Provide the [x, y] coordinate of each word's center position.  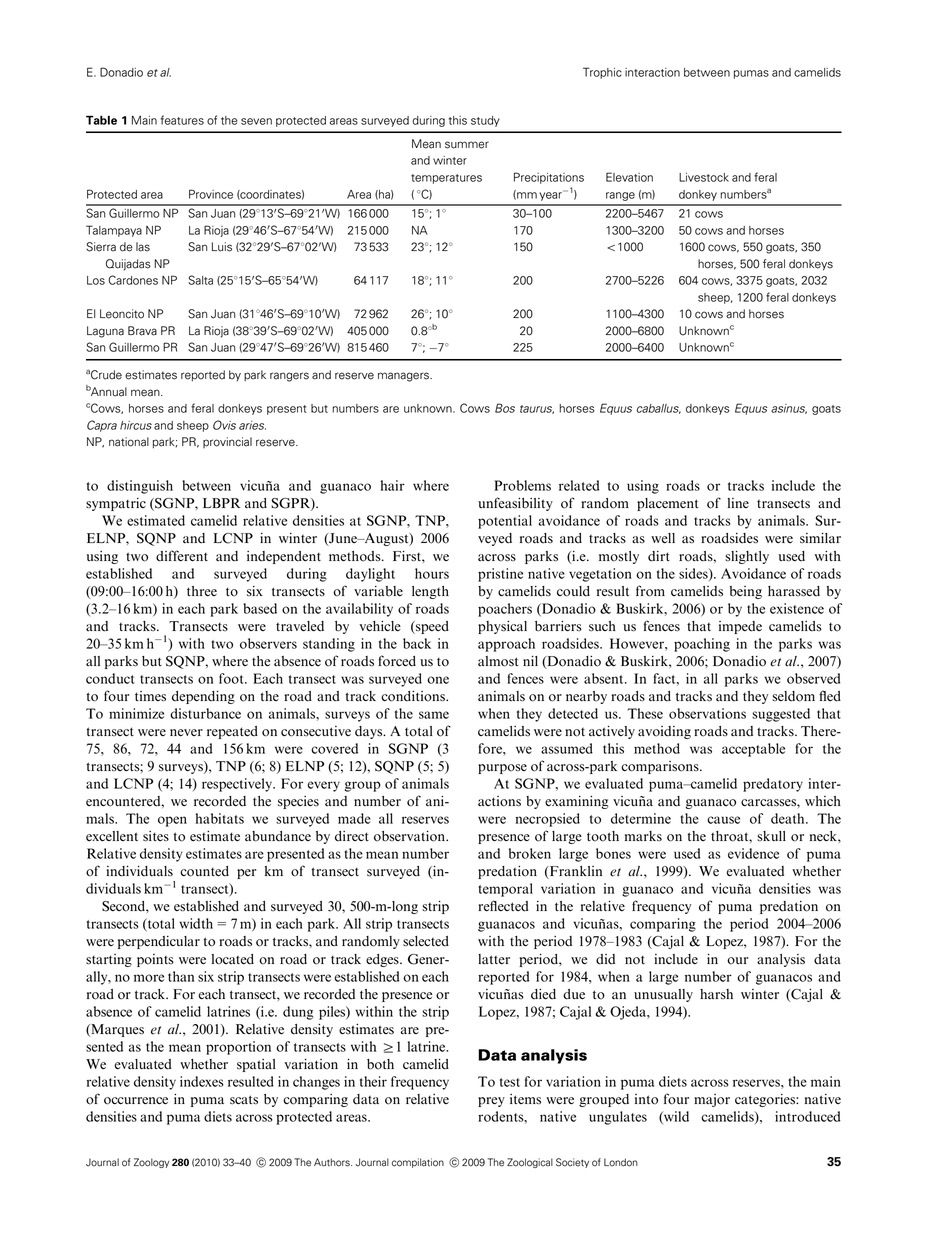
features [182, 120]
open [172, 821]
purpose [502, 769]
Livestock [704, 177]
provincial [227, 442]
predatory [773, 785]
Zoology [152, 1163]
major [712, 1100]
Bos [505, 408]
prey [491, 1102]
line [738, 503]
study [485, 121]
